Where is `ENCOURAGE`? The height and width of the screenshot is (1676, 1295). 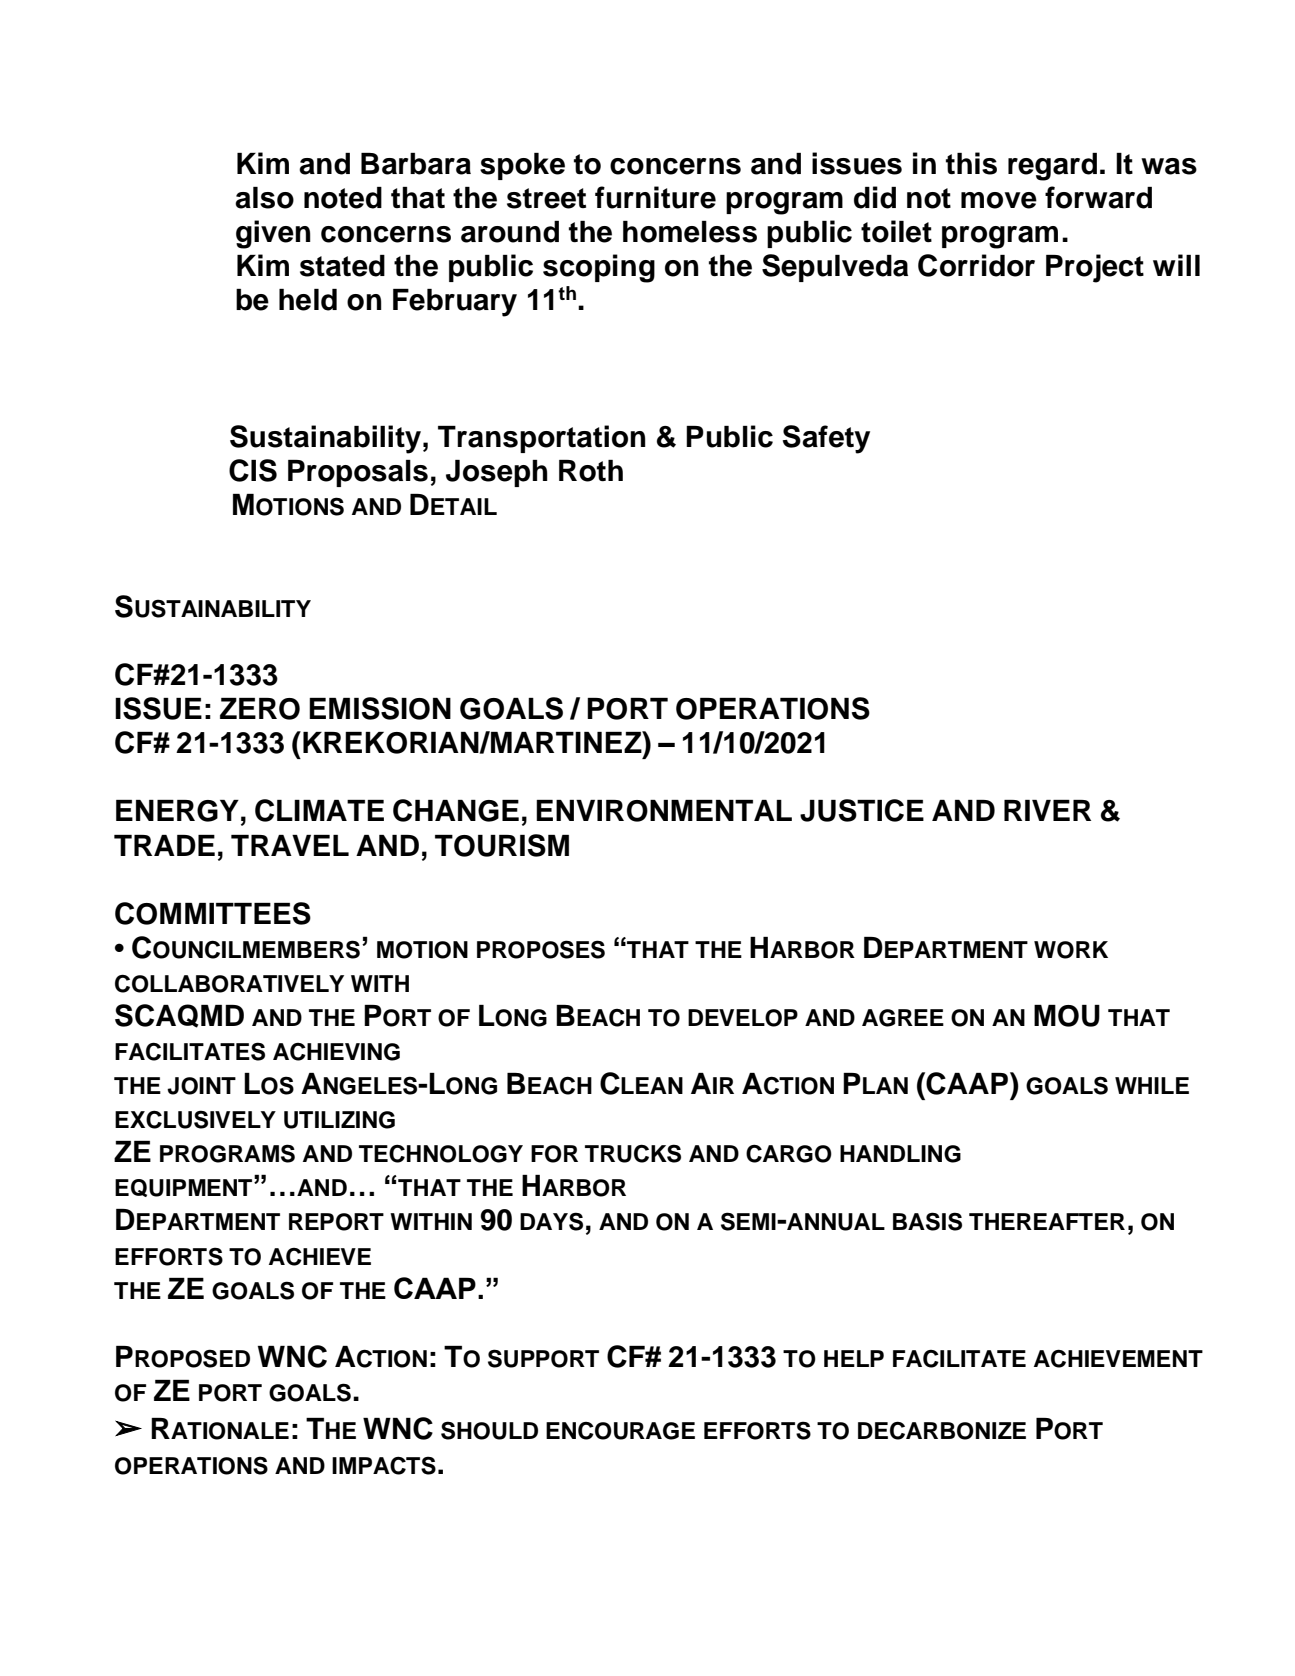 ENCOURAGE is located at coordinates (620, 1431).
